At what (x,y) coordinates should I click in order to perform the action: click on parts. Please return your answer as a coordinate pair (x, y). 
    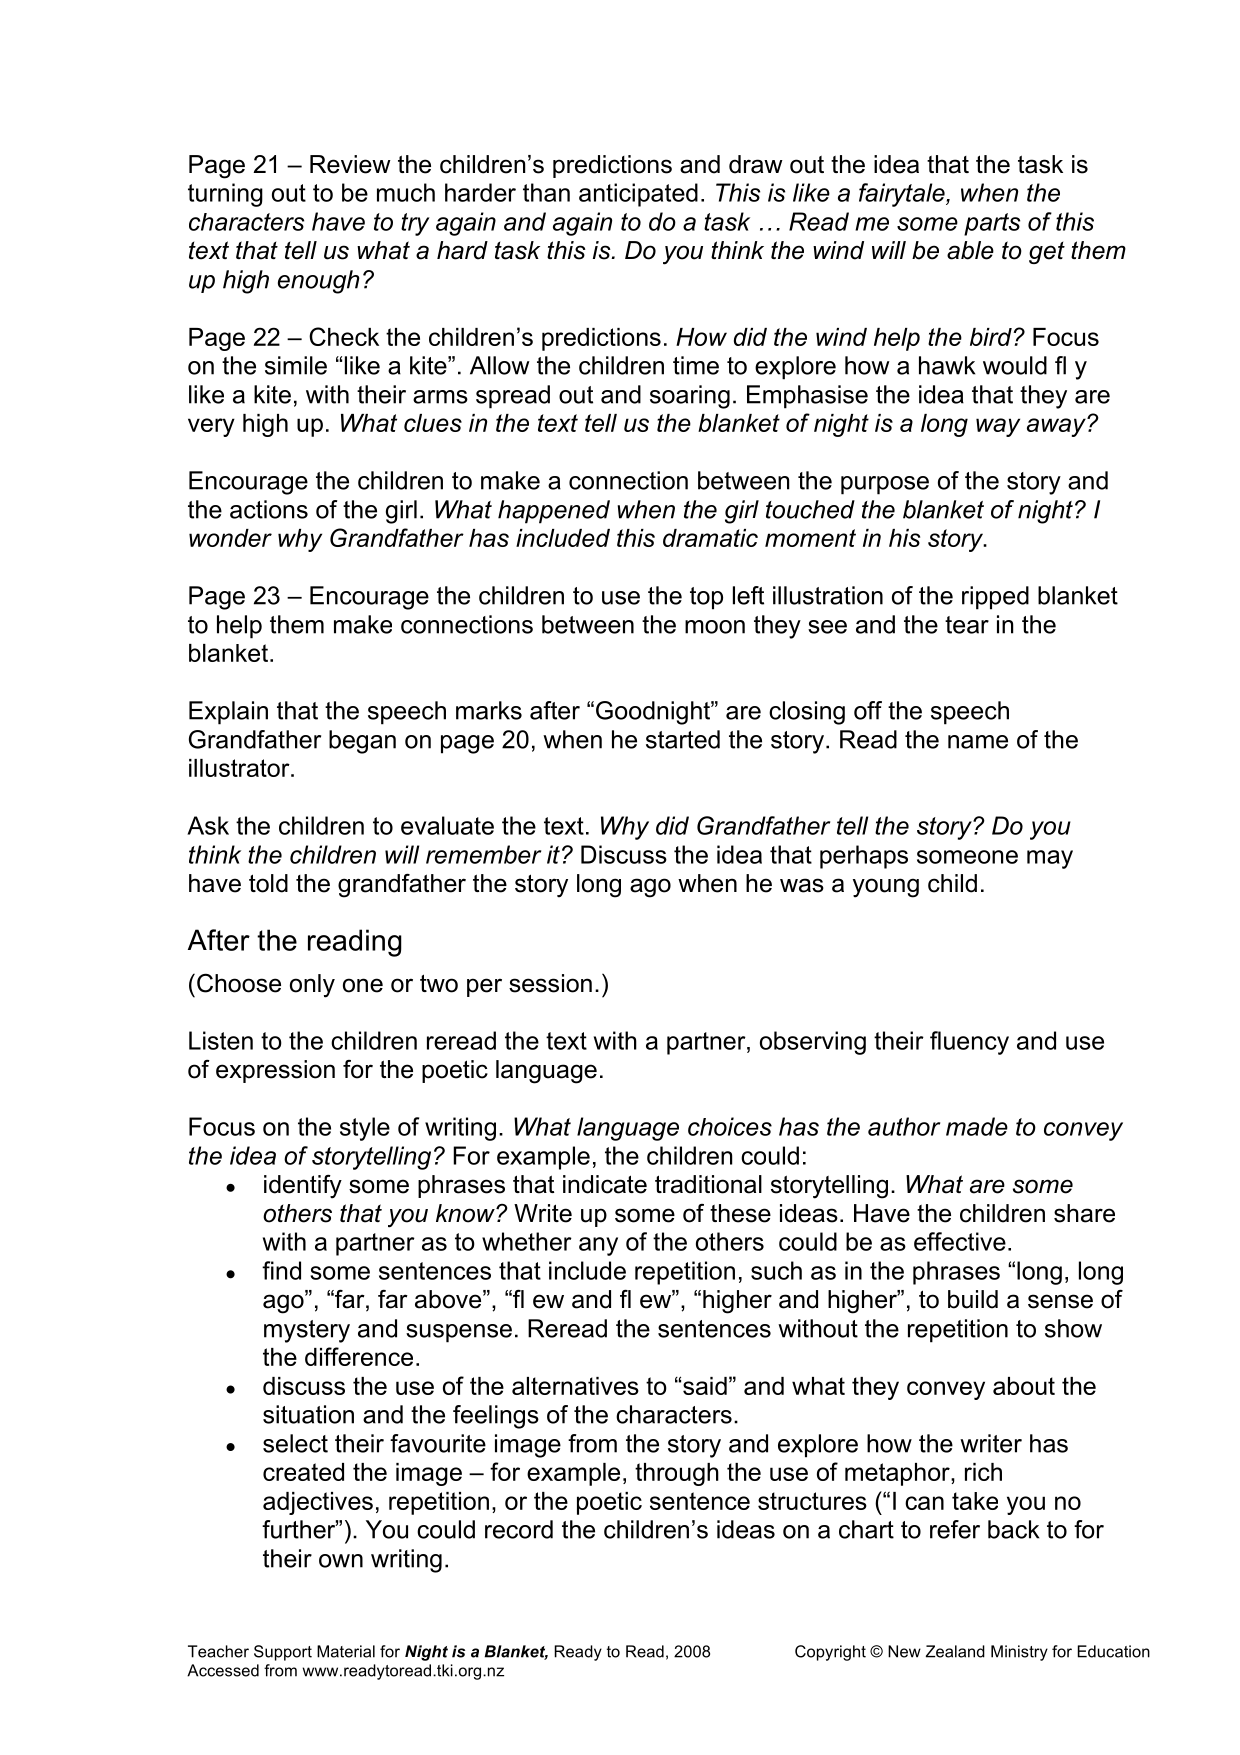
    Looking at the image, I should click on (992, 224).
